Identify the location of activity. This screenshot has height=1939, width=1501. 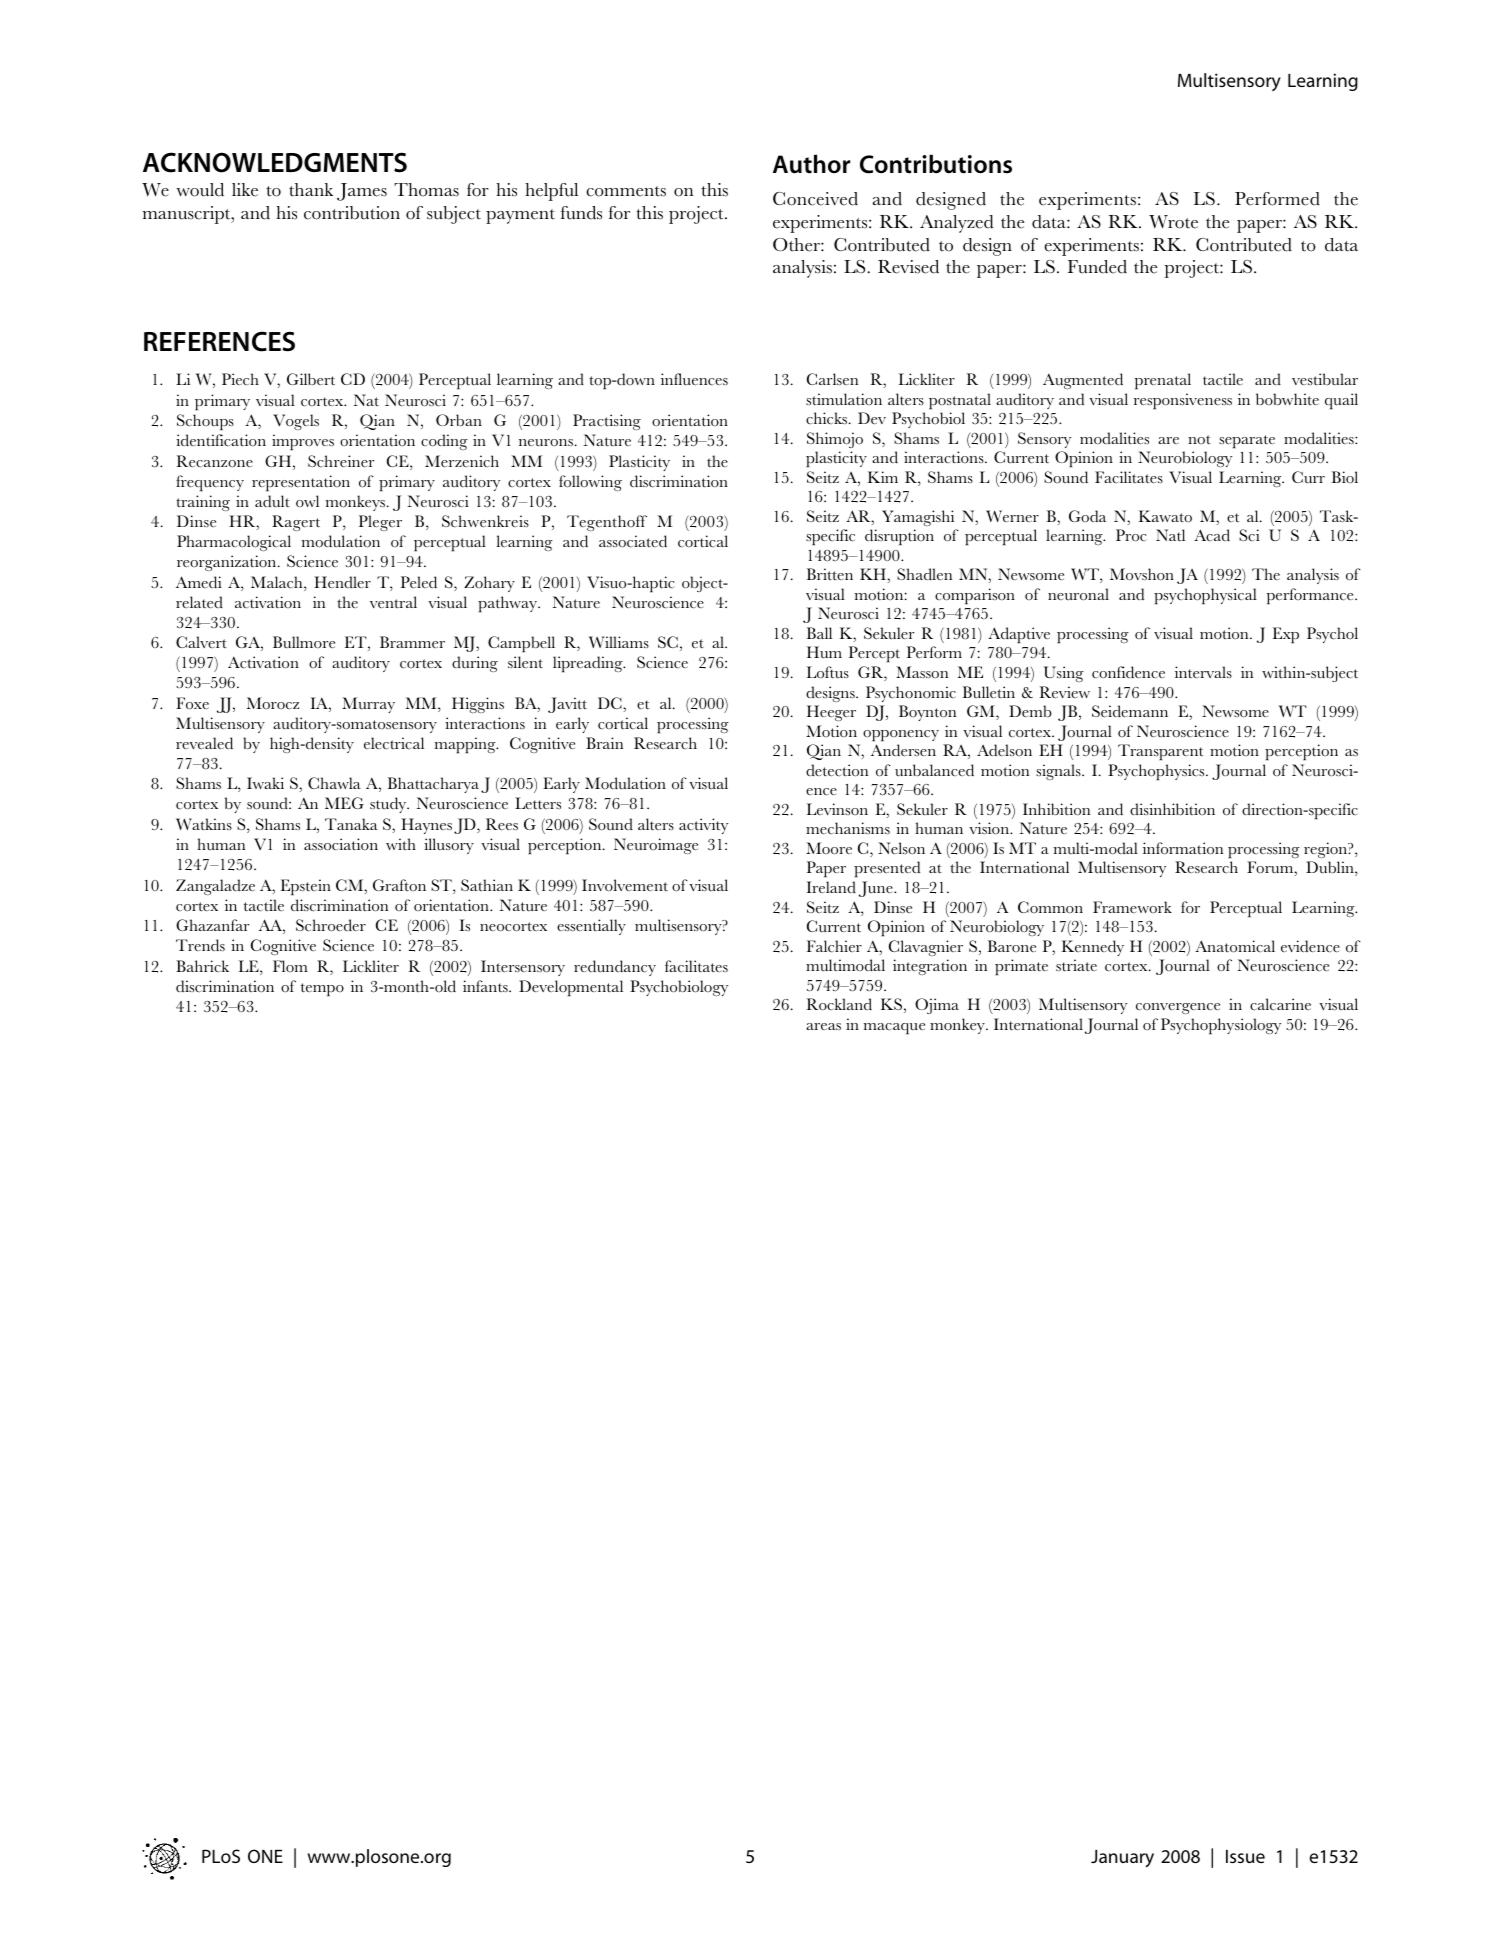
(703, 826).
